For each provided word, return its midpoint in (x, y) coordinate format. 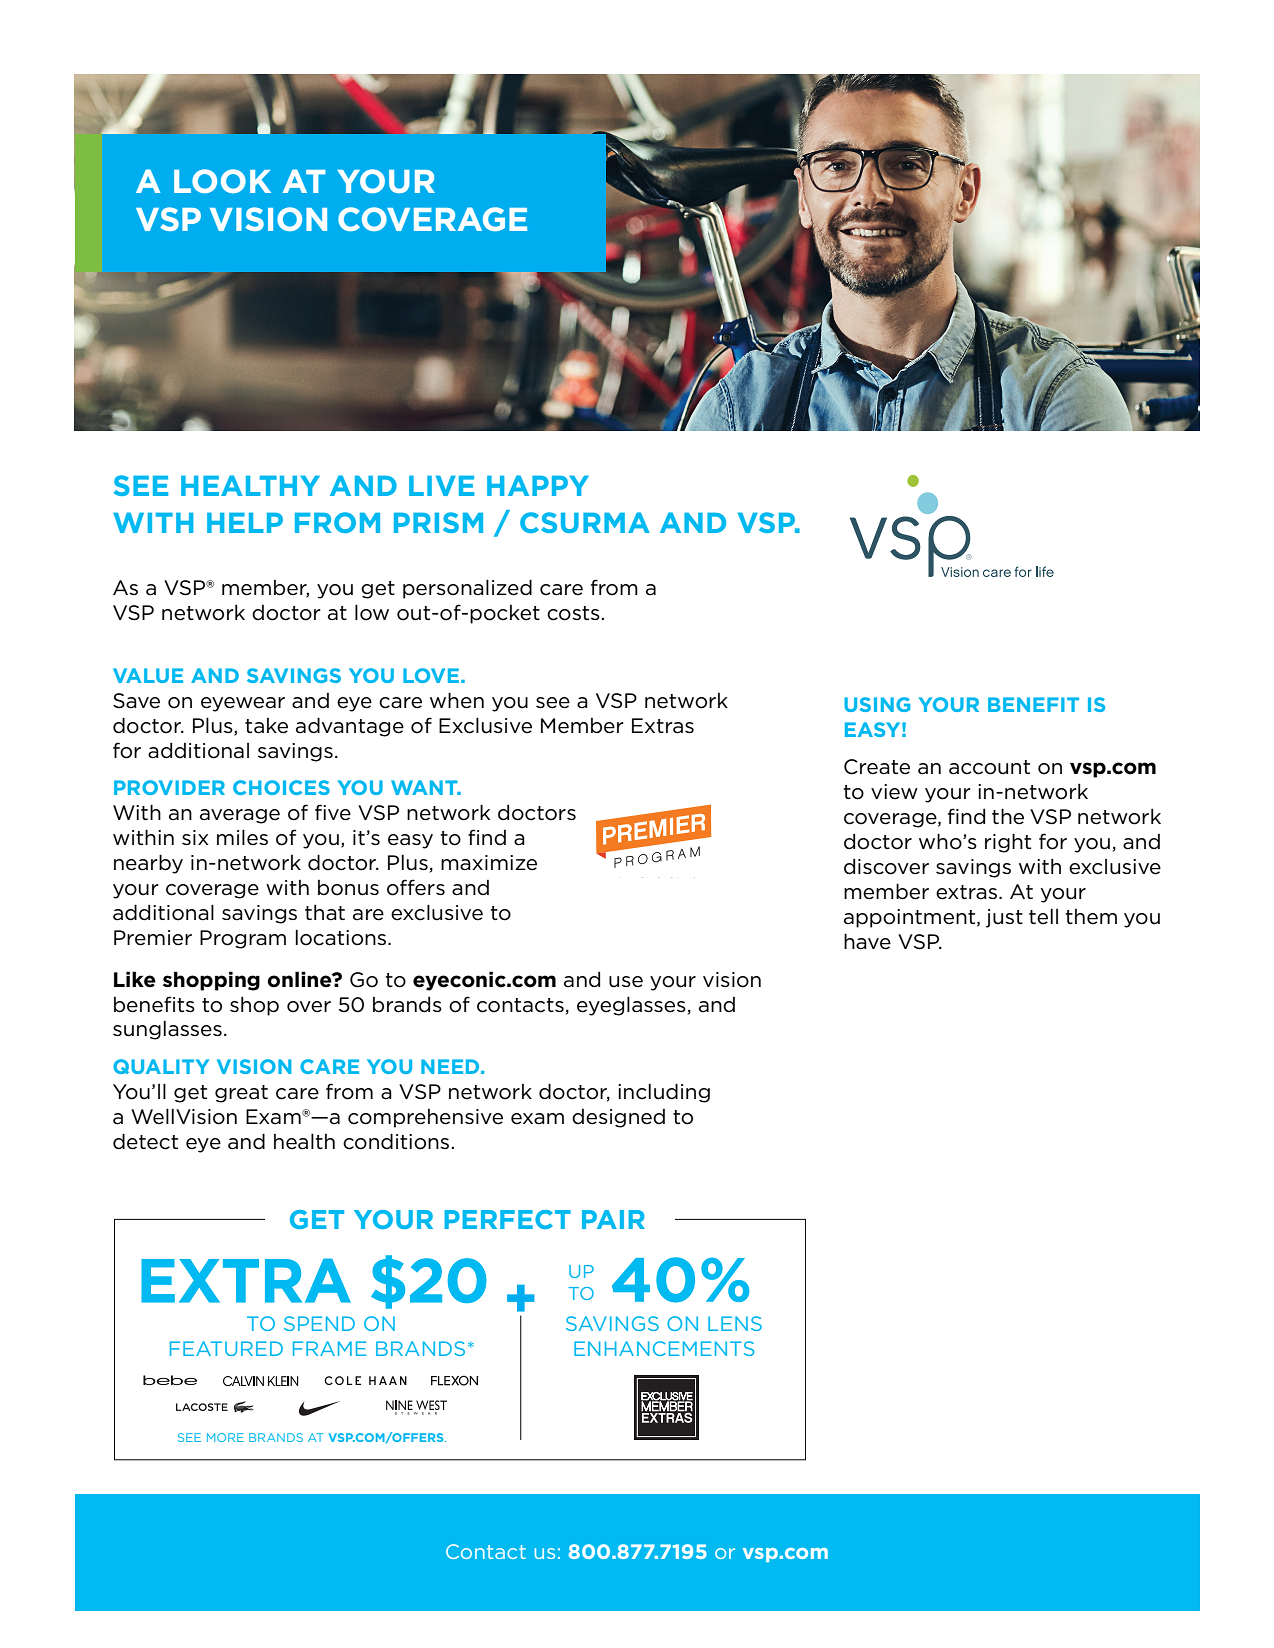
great (241, 1094)
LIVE (441, 486)
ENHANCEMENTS (664, 1348)
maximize (489, 863)
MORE (225, 1437)
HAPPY (538, 485)
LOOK (222, 181)
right (1008, 843)
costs (574, 613)
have (867, 941)
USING (877, 704)
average (240, 816)
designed (618, 1118)
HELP (245, 523)
